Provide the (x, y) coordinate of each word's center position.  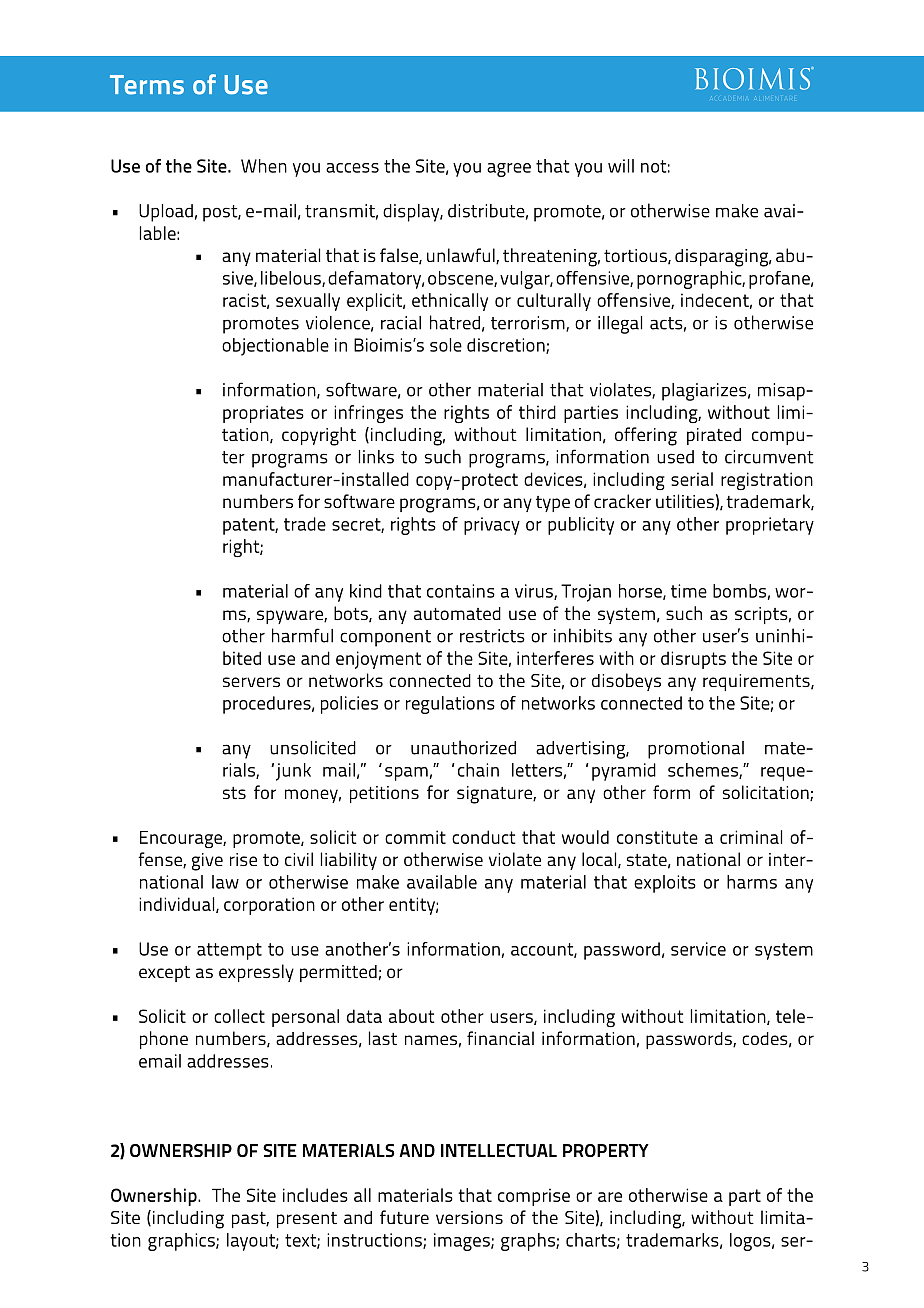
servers (251, 682)
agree (509, 170)
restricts (492, 636)
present (307, 1220)
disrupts (693, 660)
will (621, 166)
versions (469, 1217)
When (264, 166)
